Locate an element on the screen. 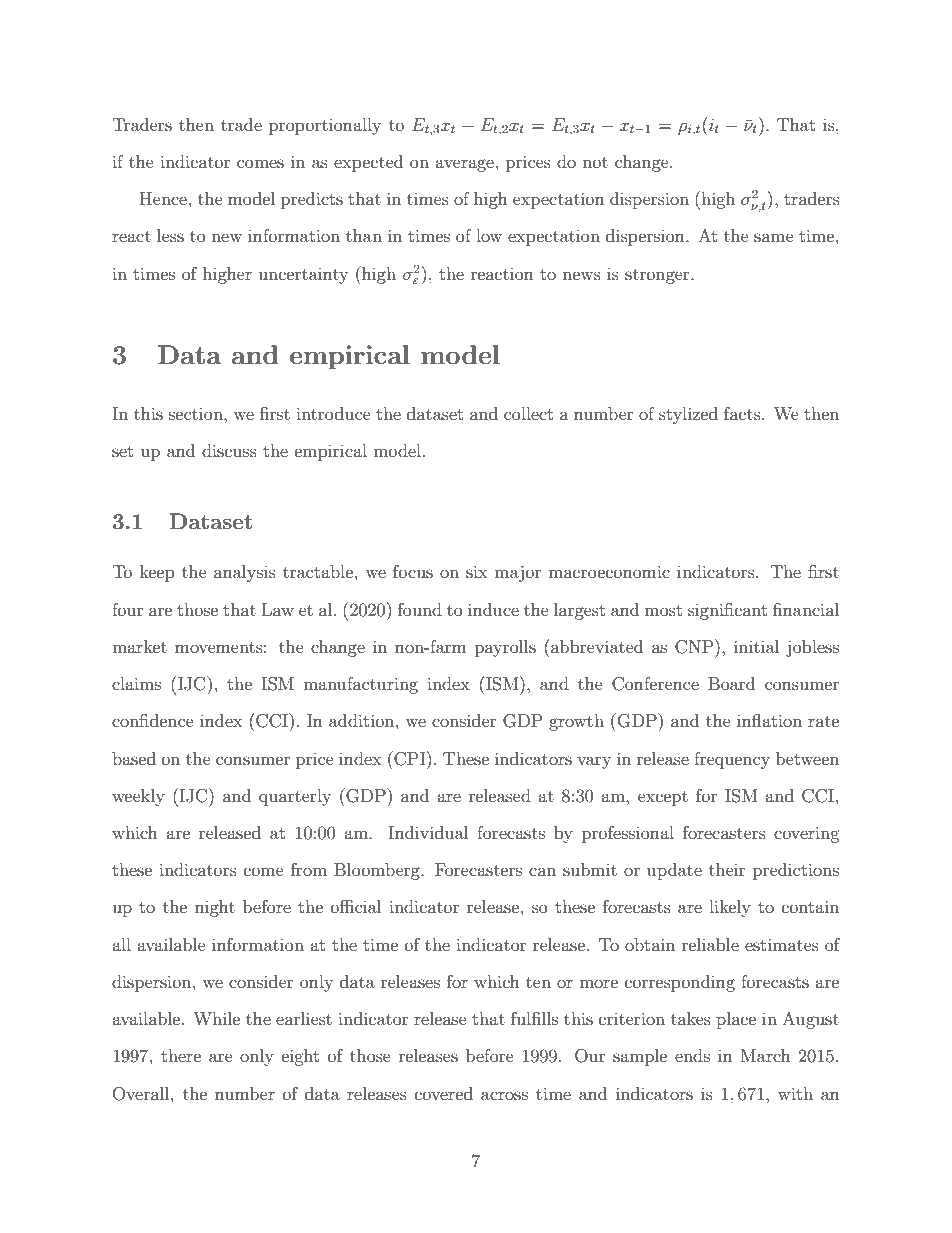 The width and height of the screenshot is (952, 1233). there is located at coordinates (181, 1055).
